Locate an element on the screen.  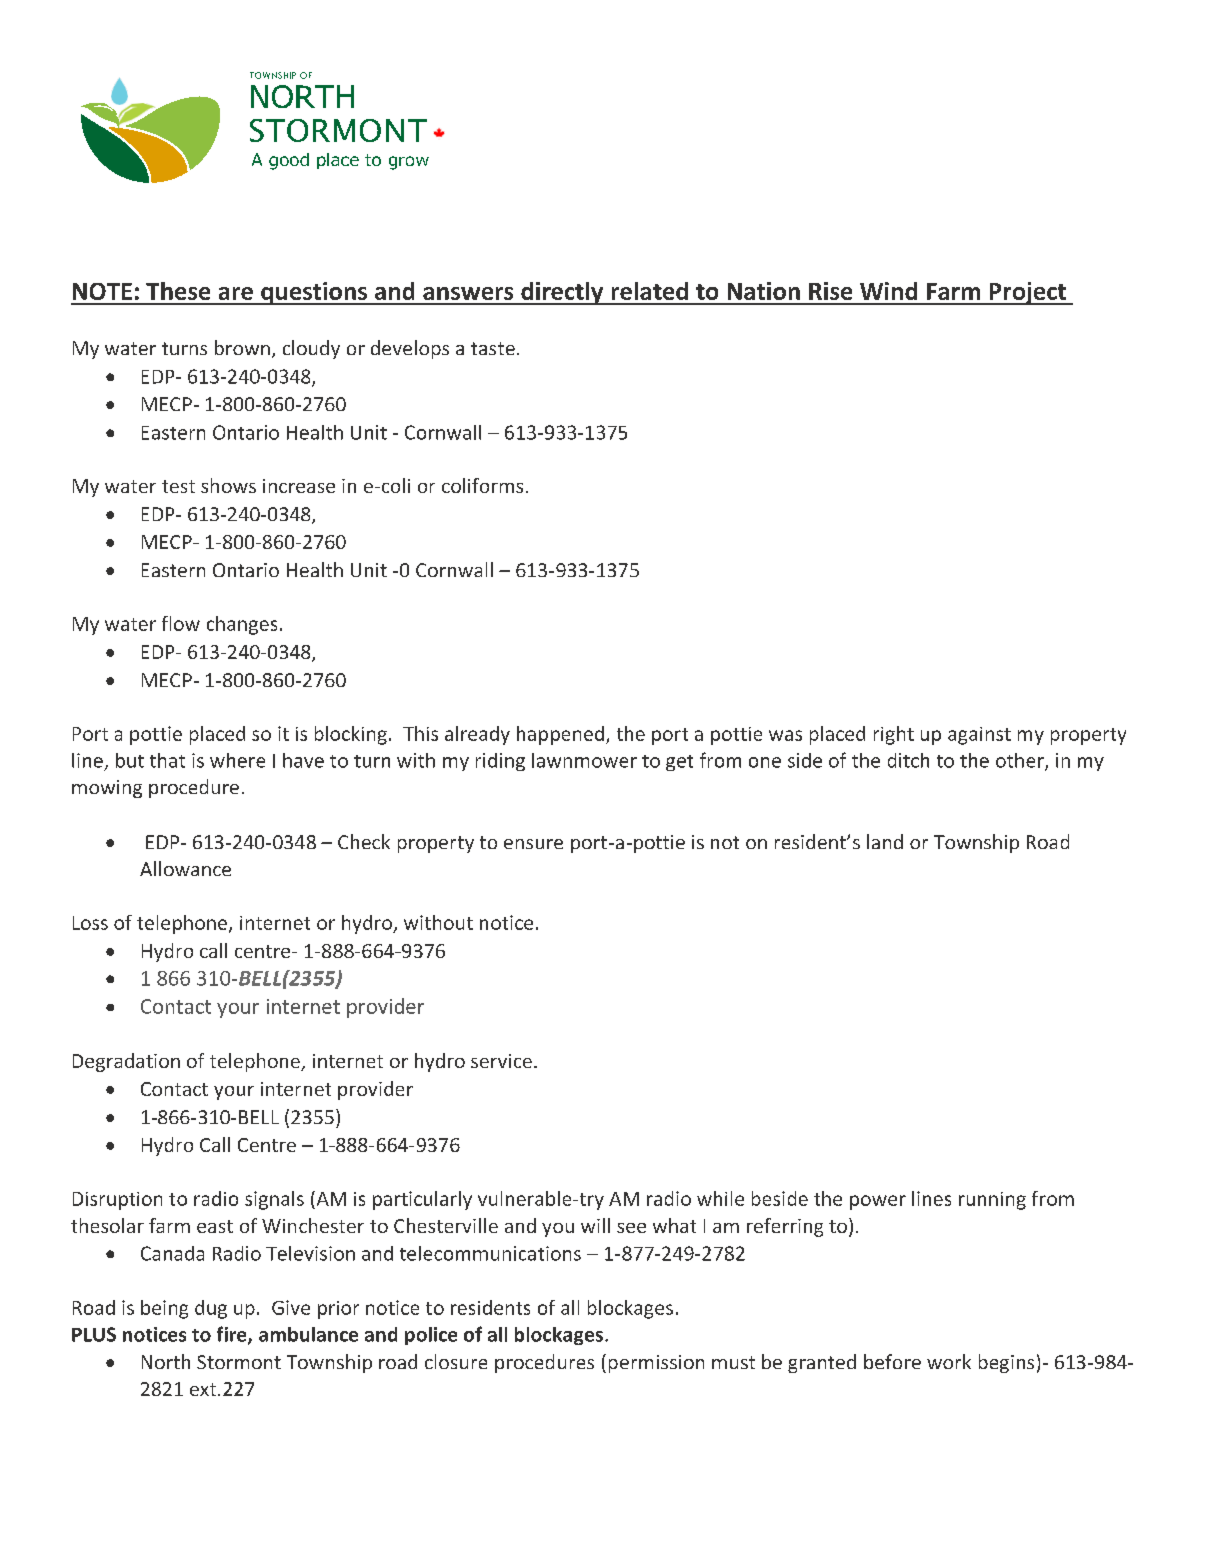
permission is located at coordinates (656, 1364).
